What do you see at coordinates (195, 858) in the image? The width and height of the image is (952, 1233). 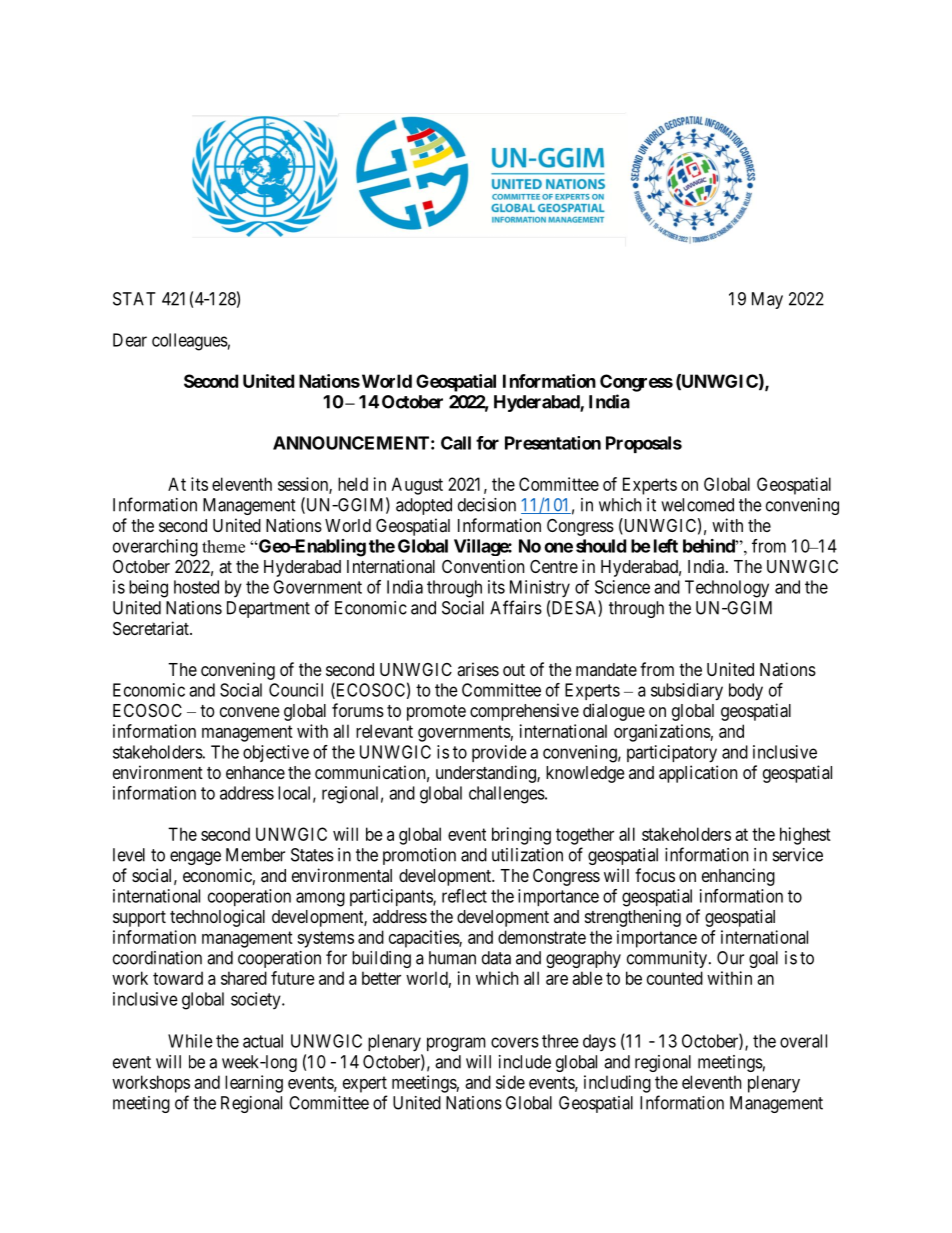 I see `engage` at bounding box center [195, 858].
